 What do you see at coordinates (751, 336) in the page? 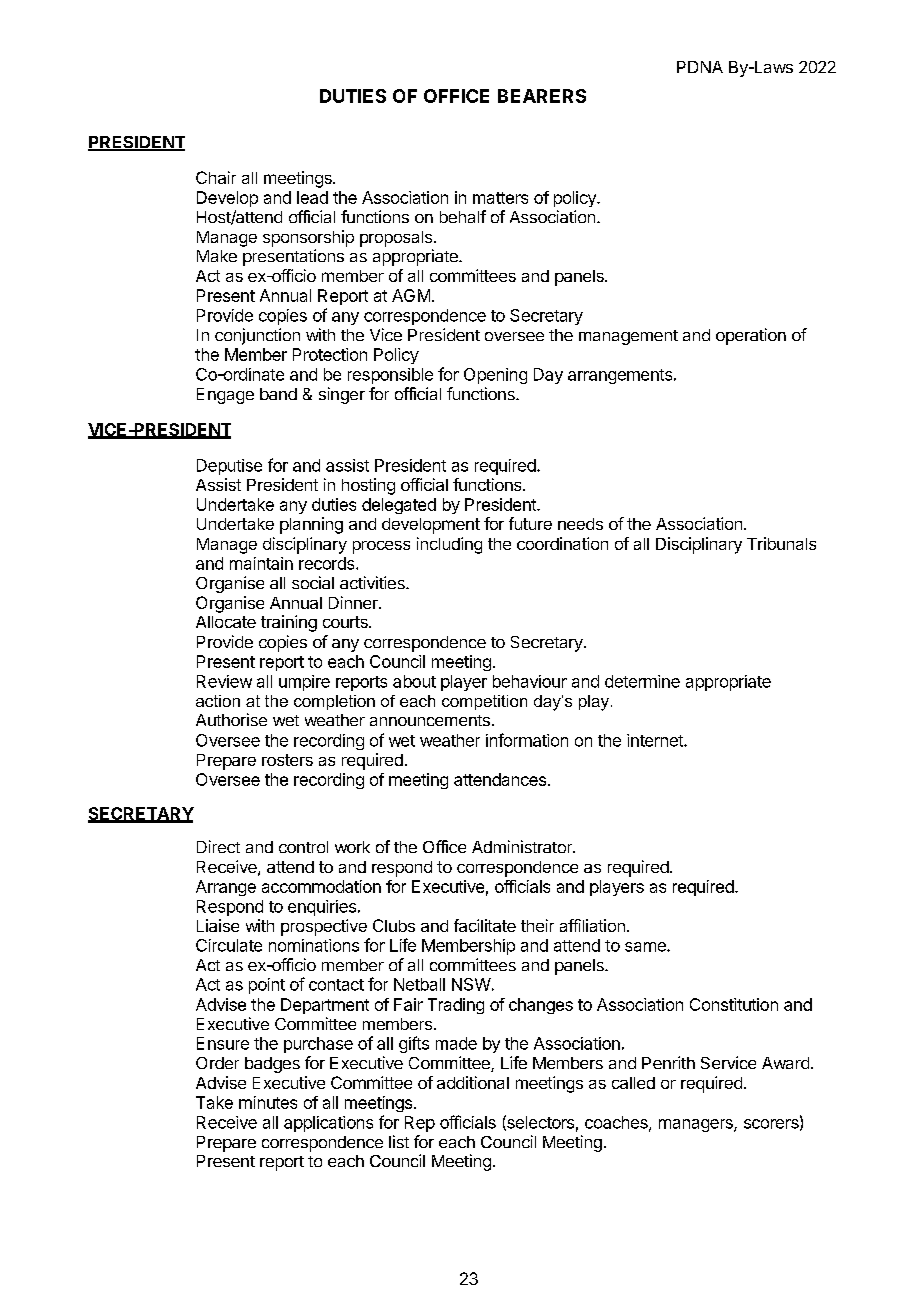
I see `operation` at bounding box center [751, 336].
